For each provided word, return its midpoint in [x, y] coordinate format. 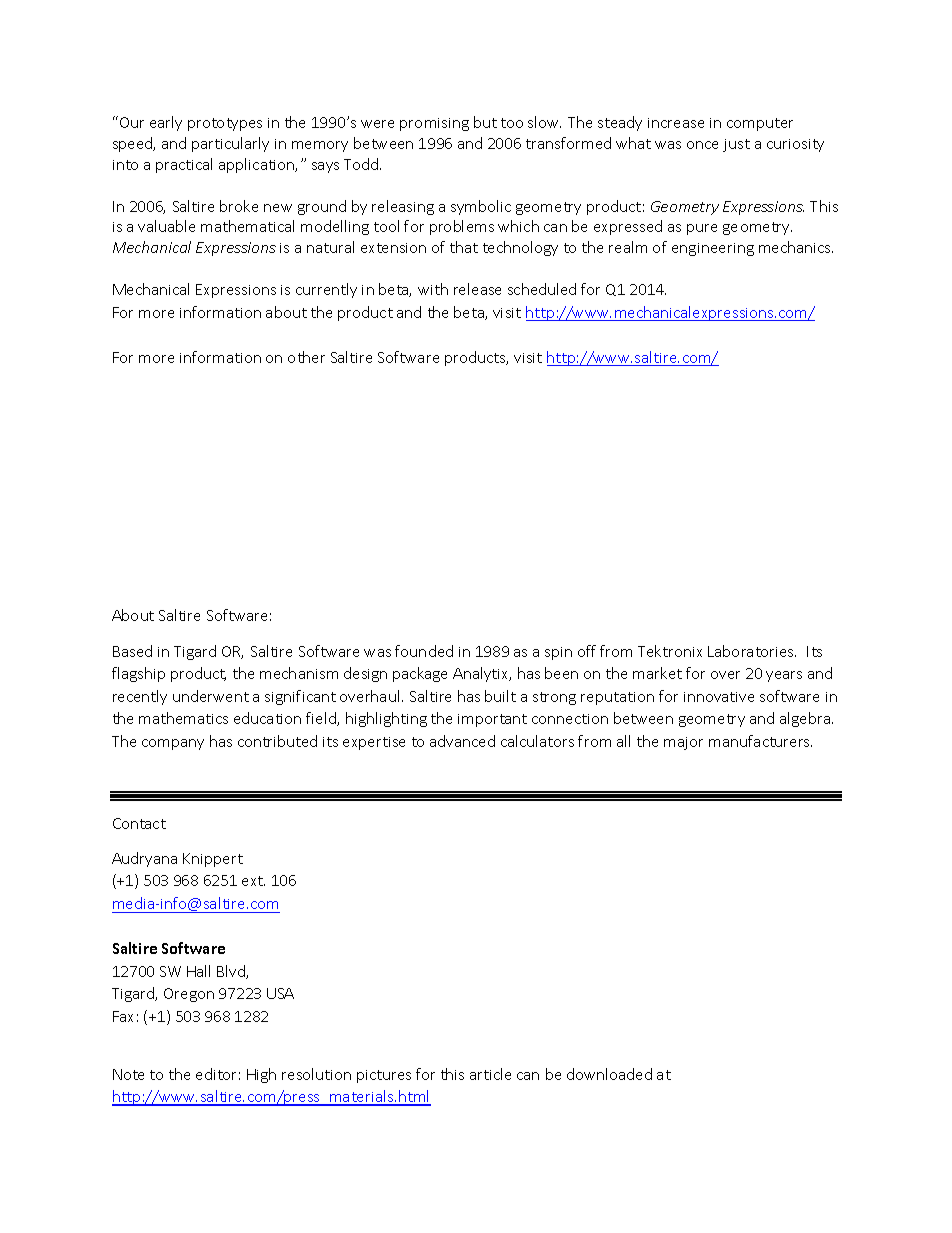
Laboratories [752, 651]
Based [132, 651]
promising [434, 124]
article [490, 1074]
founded [424, 651]
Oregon [189, 995]
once [702, 145]
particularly [230, 144]
